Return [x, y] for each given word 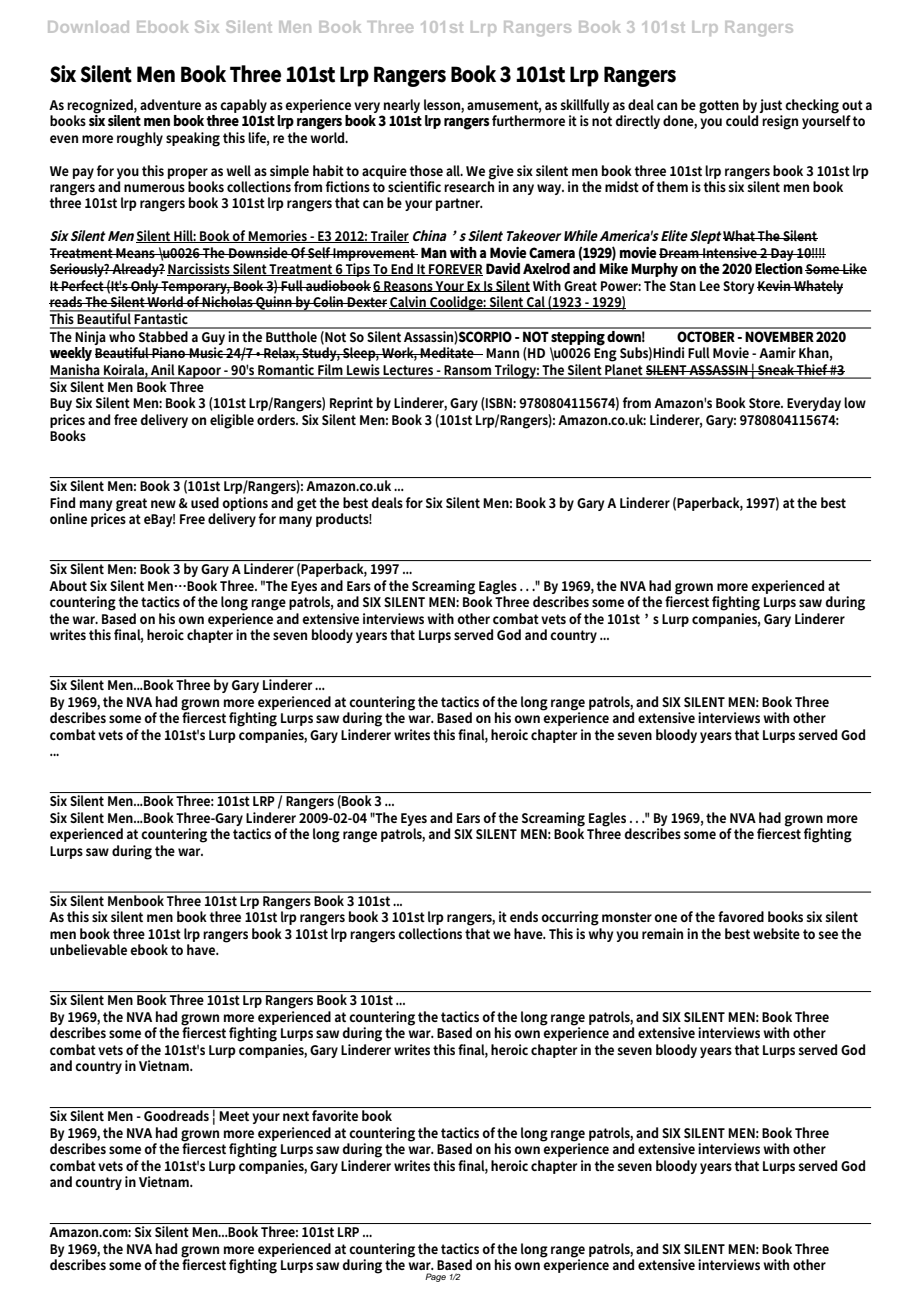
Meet [234, 1116]
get [307, 505]
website [776, 933]
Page [435, 1277]
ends [524, 916]
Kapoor [200, 372]
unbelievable [88, 949]
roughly [140, 139]
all [454, 170]
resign [780, 122]
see [828, 935]
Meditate [447, 352]
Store [766, 403]
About [68, 585]
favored [741, 916]
